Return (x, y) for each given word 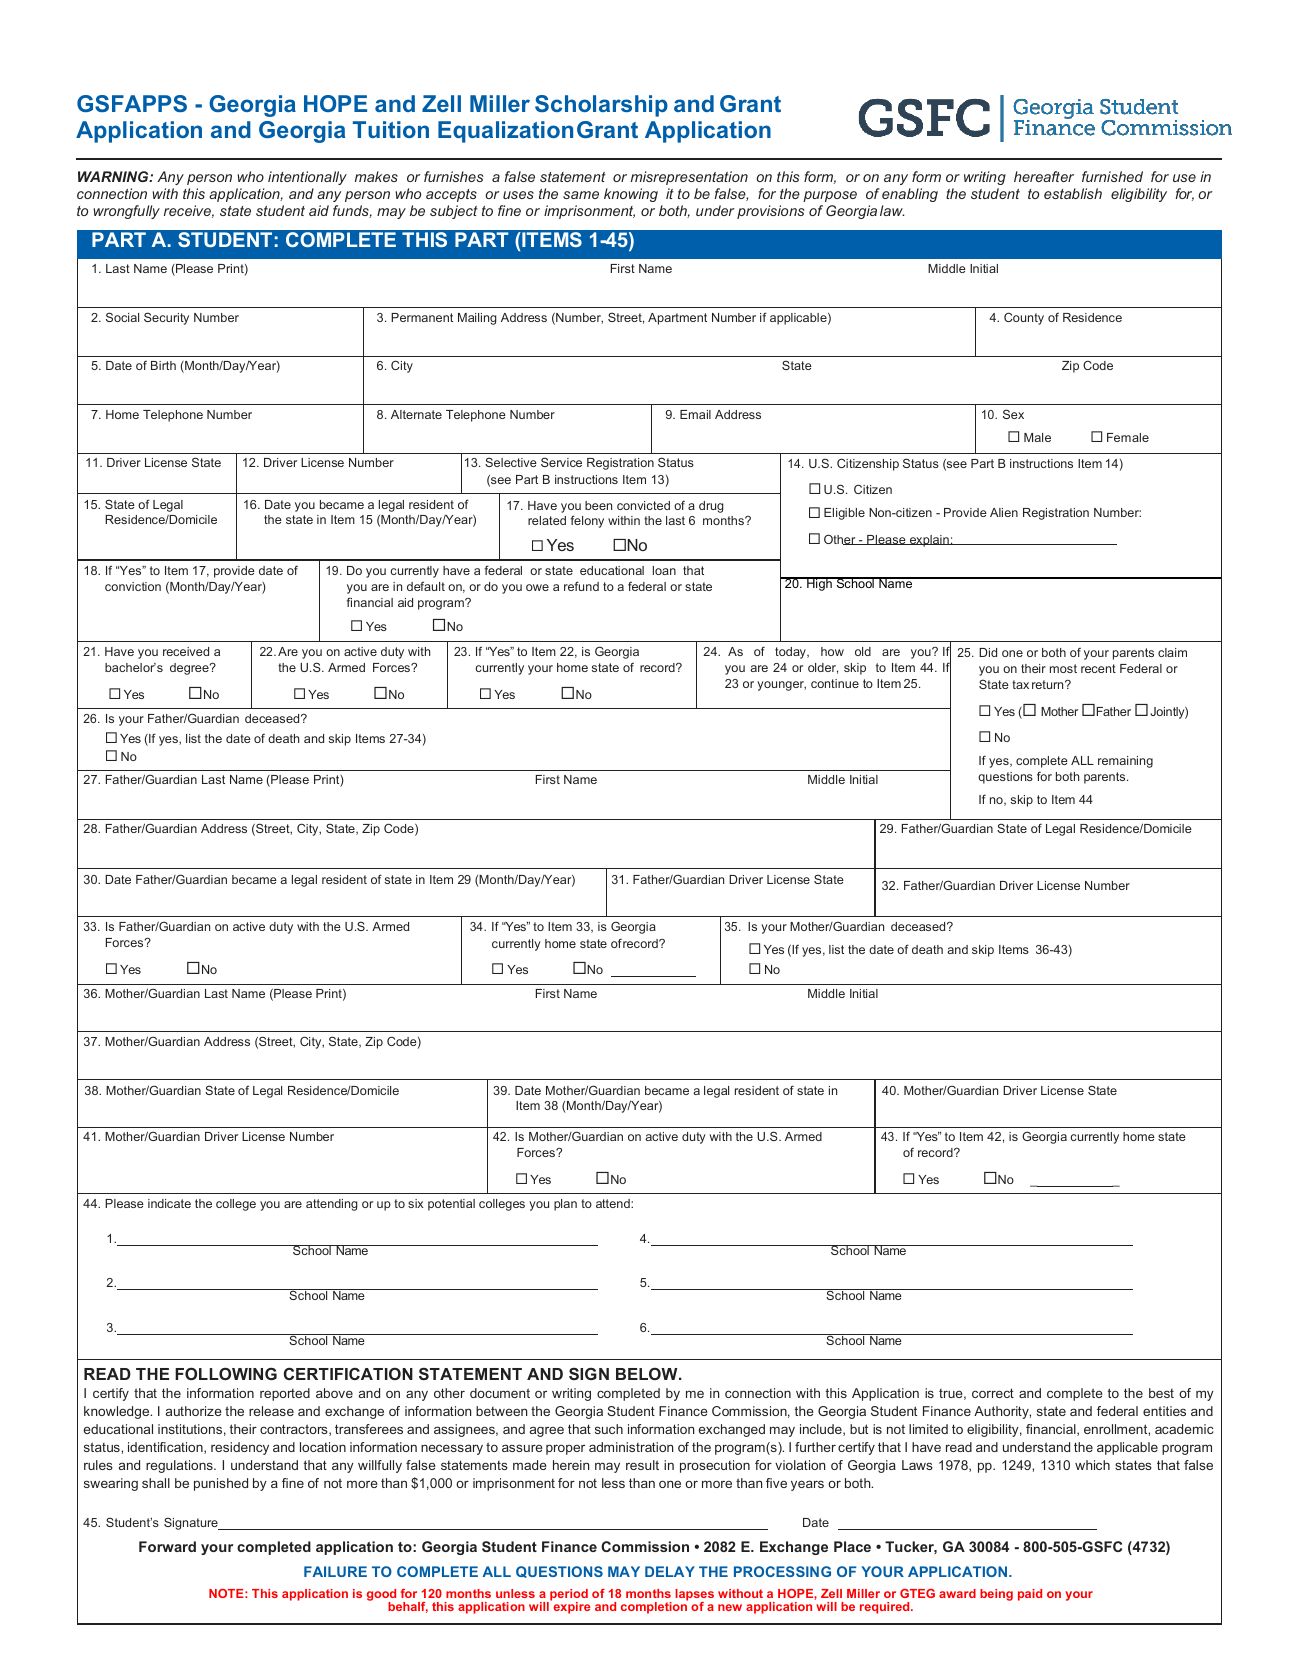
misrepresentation (689, 178)
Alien (1004, 512)
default (426, 586)
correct (993, 1393)
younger (781, 686)
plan (565, 1205)
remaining (1125, 762)
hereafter (1044, 176)
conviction (133, 586)
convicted (643, 505)
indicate (169, 1203)
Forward (167, 1546)
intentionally (307, 178)
